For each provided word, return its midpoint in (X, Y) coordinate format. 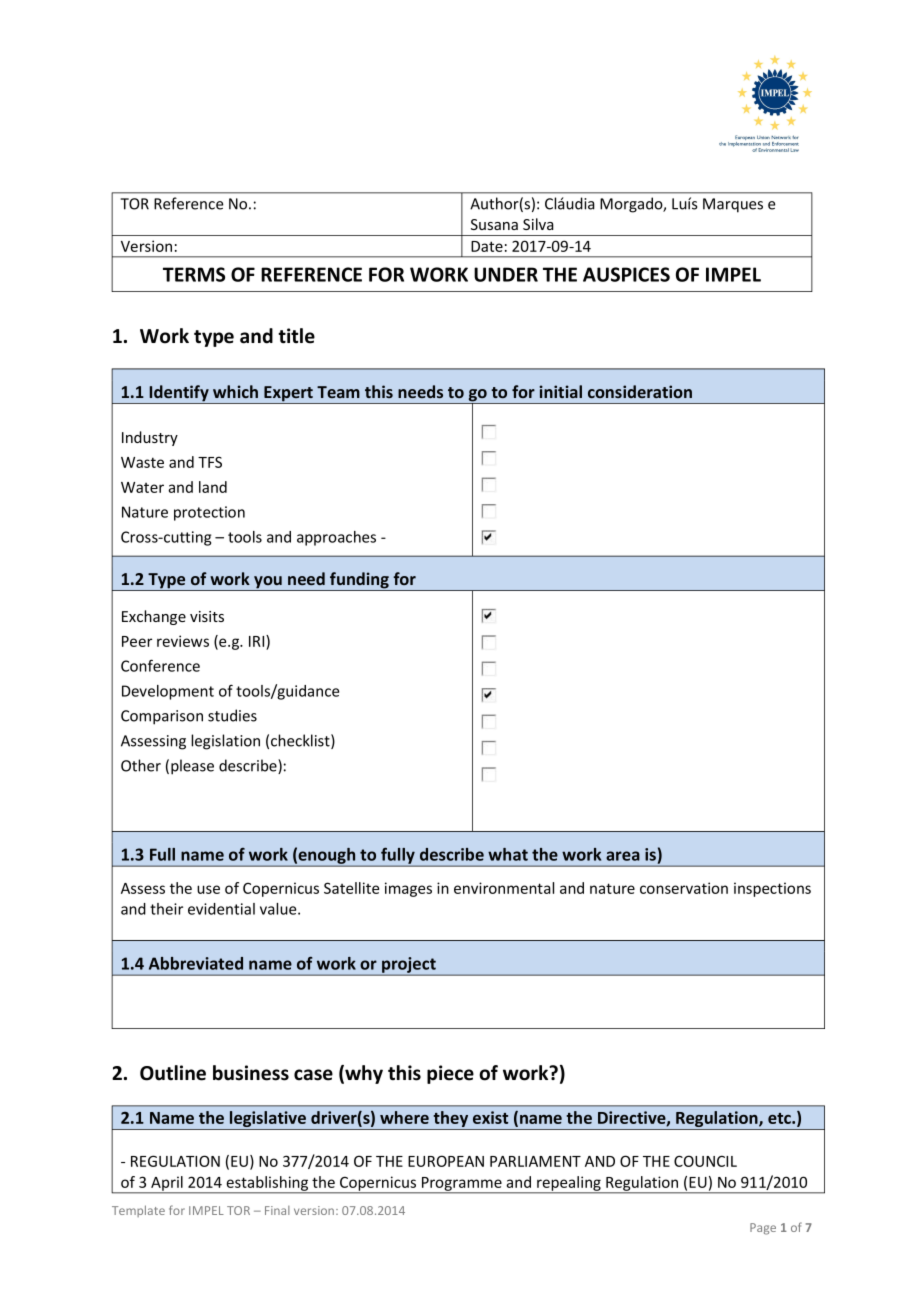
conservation (684, 888)
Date (487, 246)
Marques (733, 205)
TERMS (194, 274)
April (167, 1184)
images (408, 889)
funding (359, 581)
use (208, 889)
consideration (640, 391)
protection (209, 513)
